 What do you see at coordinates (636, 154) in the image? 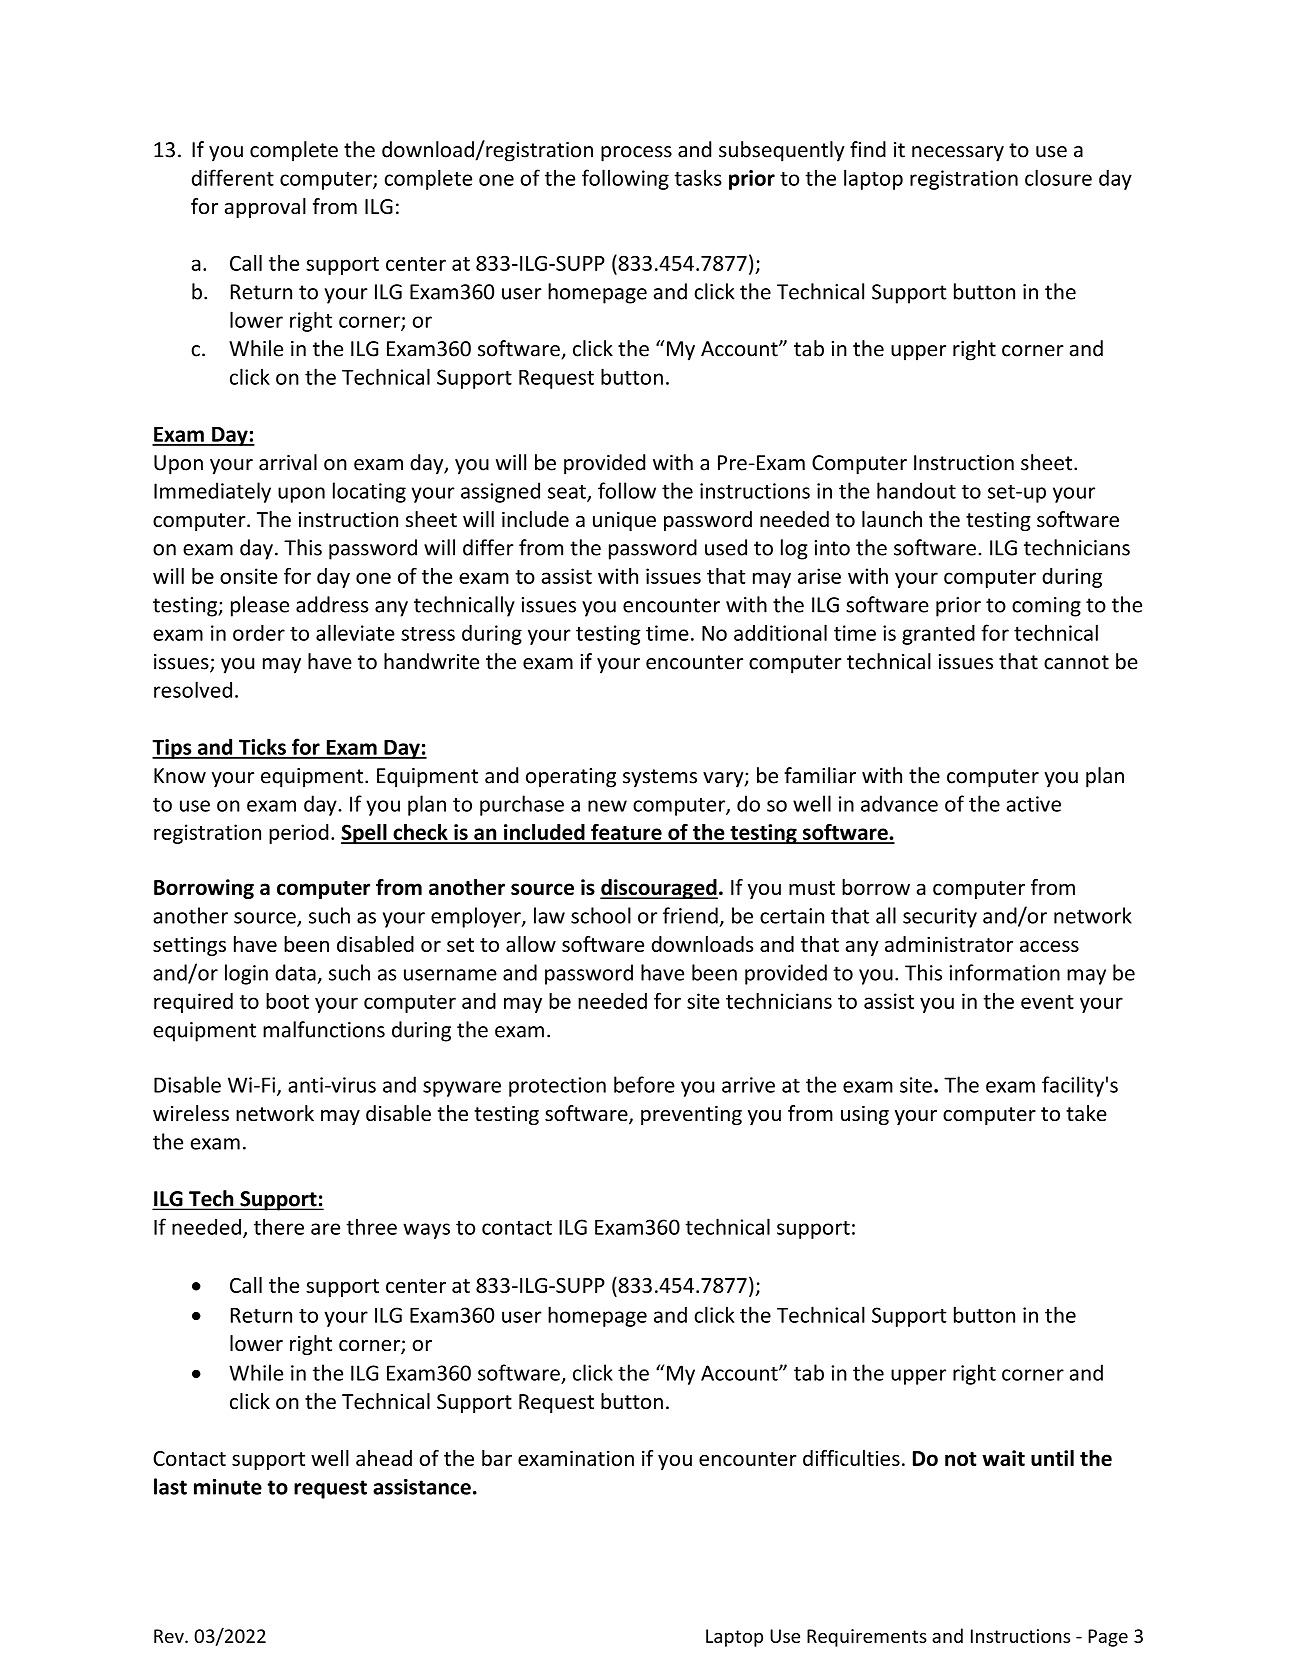
I see `process` at bounding box center [636, 154].
